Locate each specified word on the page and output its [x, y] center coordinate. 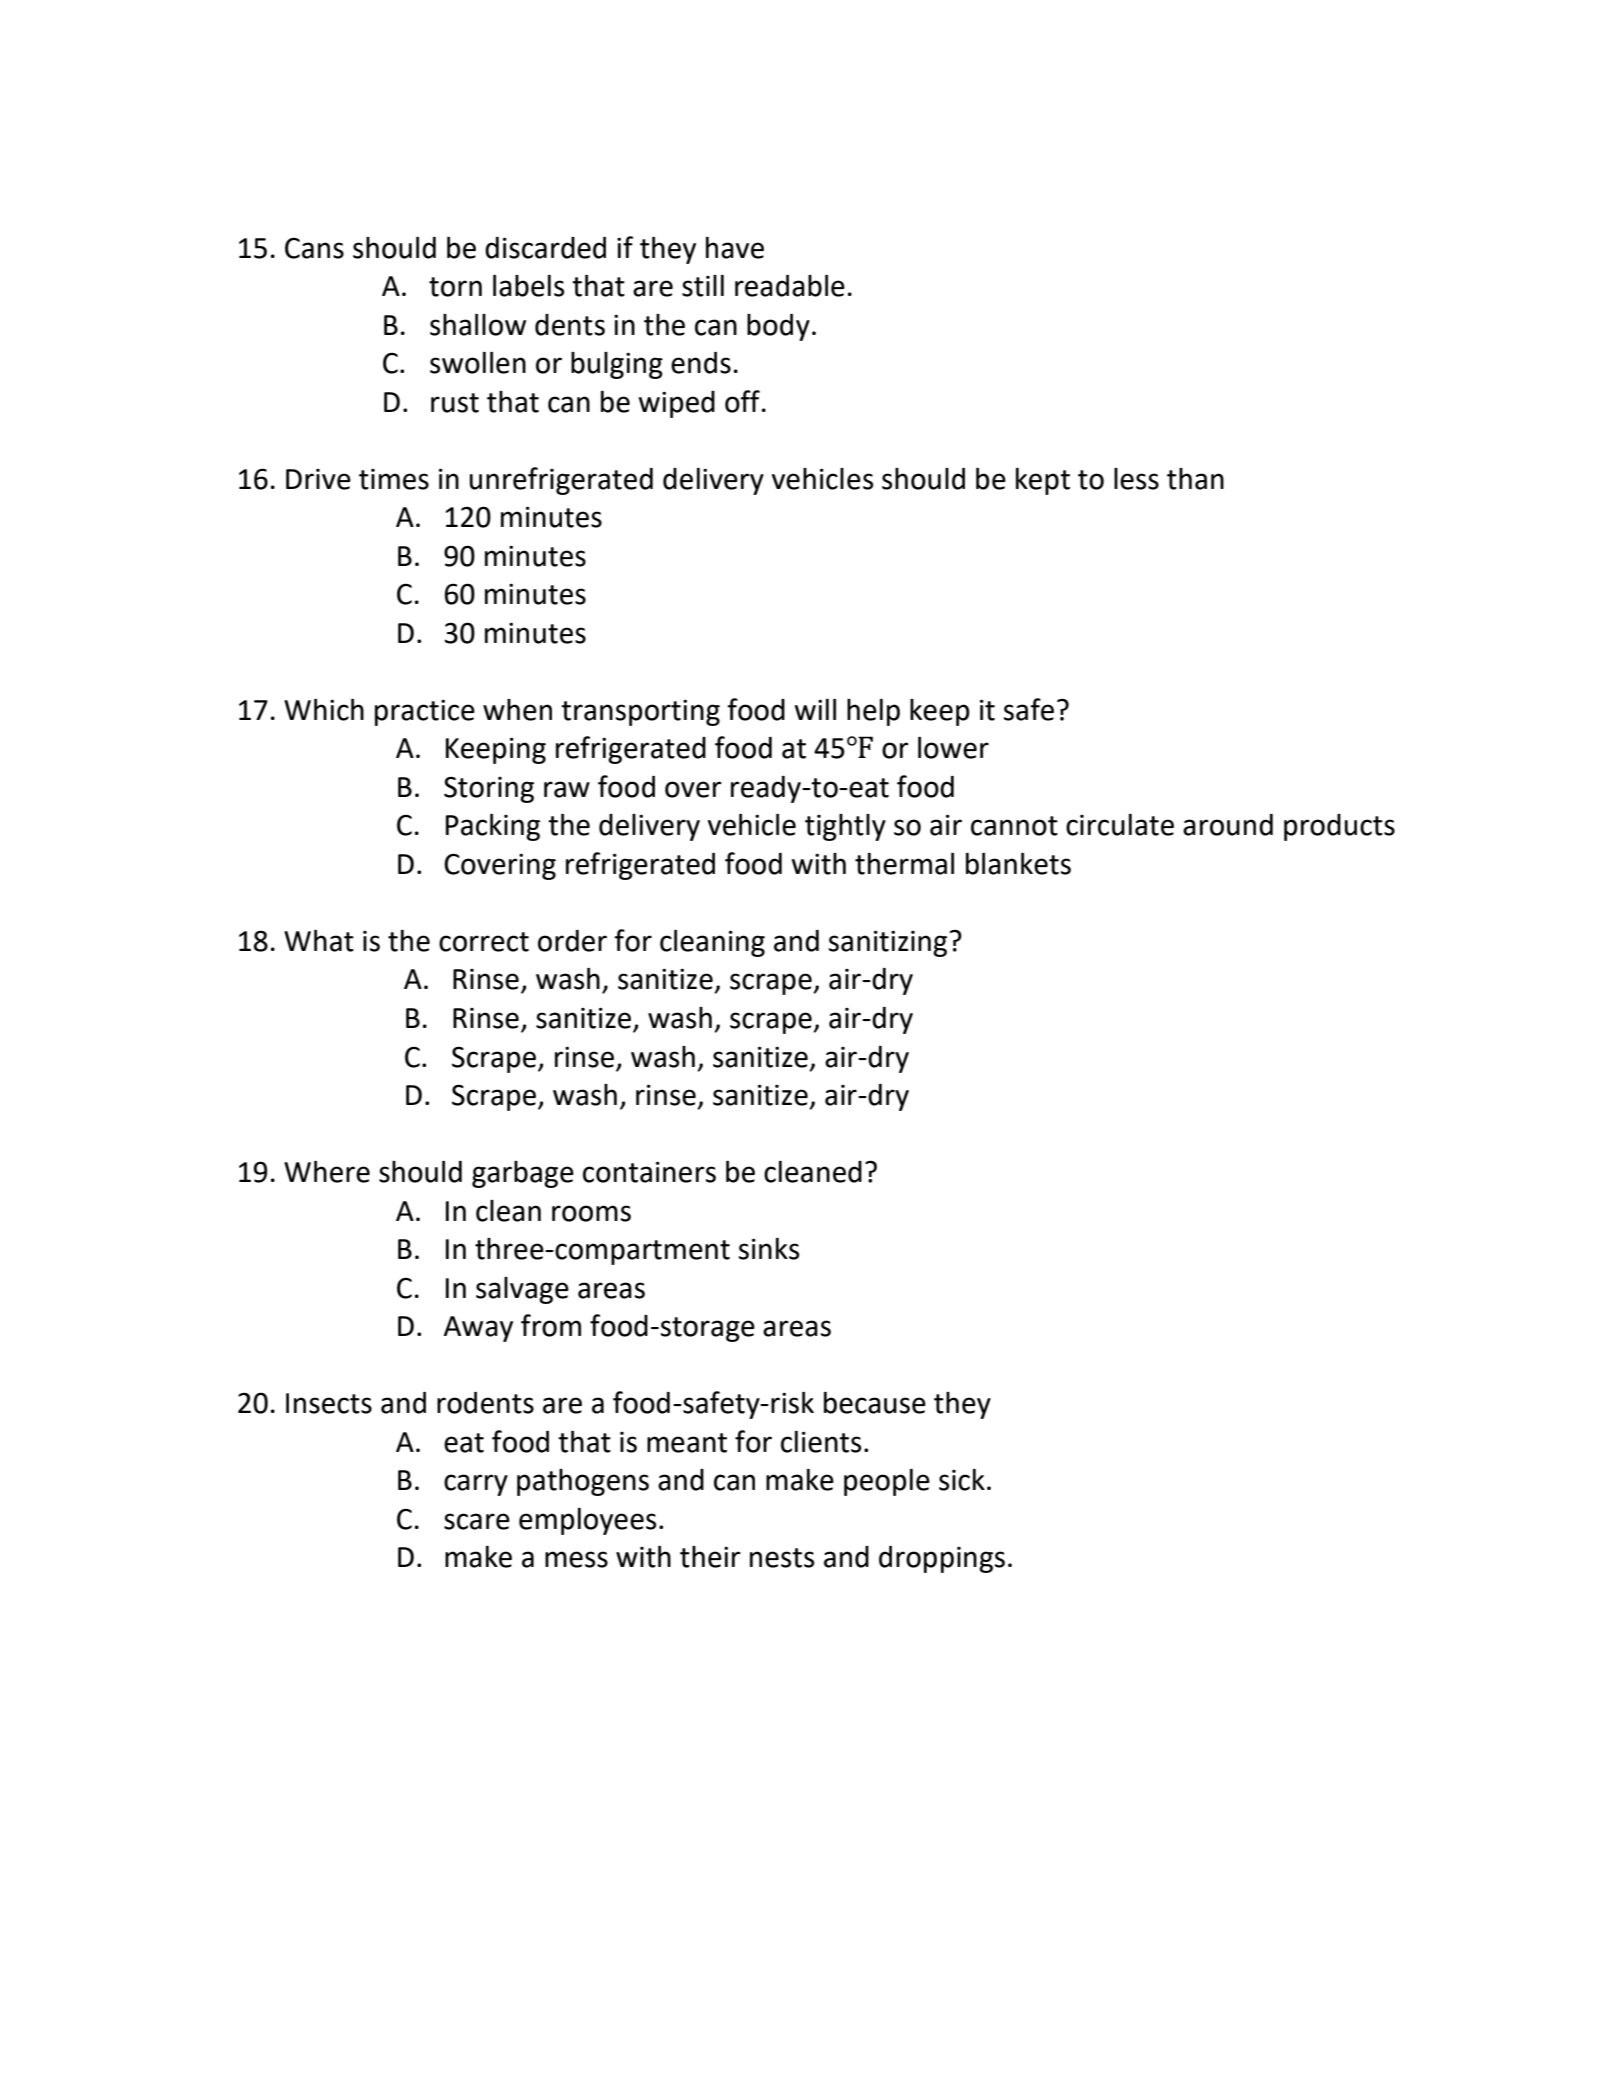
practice [425, 712]
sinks [769, 1249]
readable [790, 285]
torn [455, 287]
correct [484, 942]
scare [477, 1521]
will [815, 709]
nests [782, 1558]
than [1195, 479]
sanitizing [888, 943]
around [1228, 825]
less [1136, 479]
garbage [523, 1174]
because [875, 1403]
